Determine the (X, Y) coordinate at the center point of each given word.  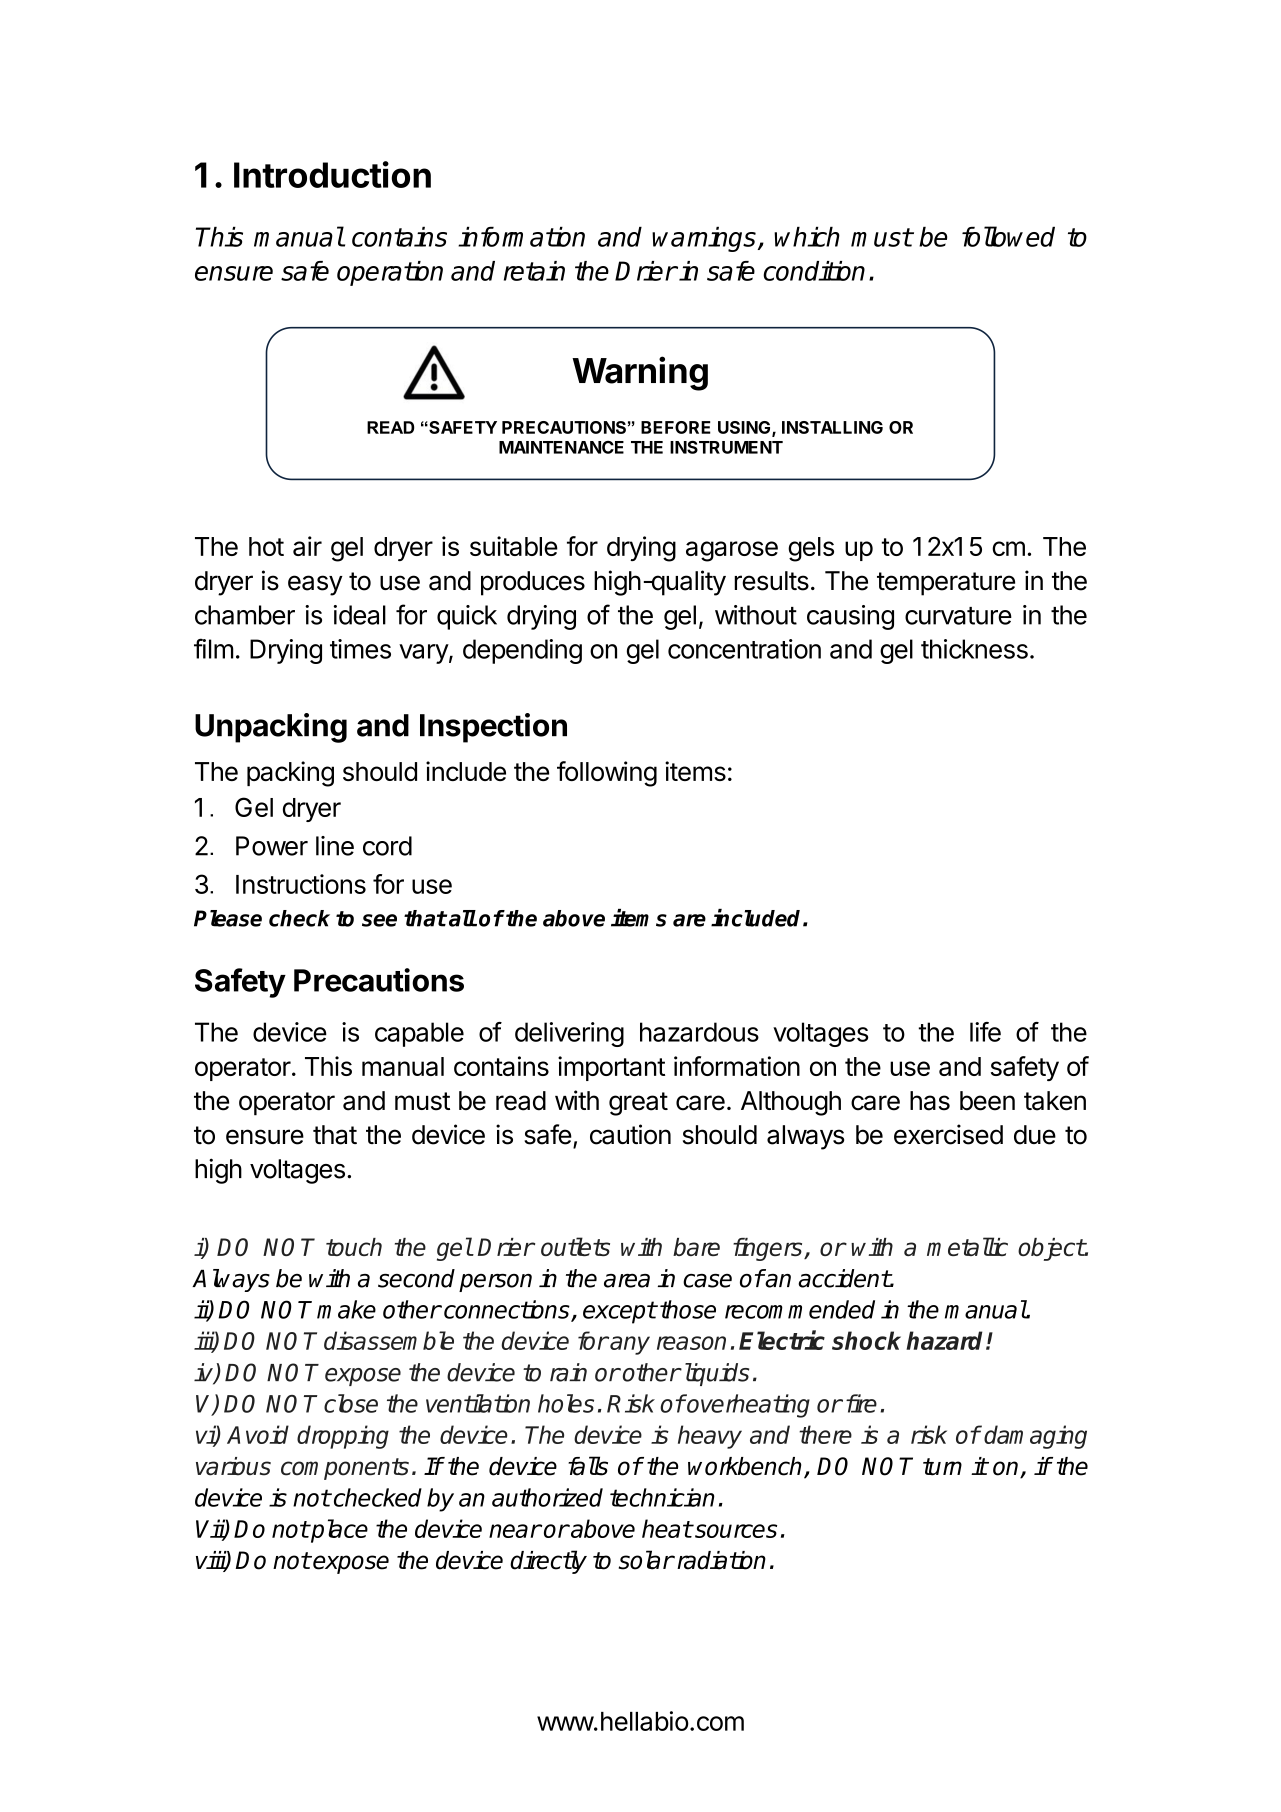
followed (1008, 236)
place (338, 1531)
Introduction (332, 174)
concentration (744, 649)
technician (662, 1497)
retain (534, 271)
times (360, 649)
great (638, 1104)
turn (942, 1467)
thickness (974, 649)
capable (419, 1034)
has (930, 1101)
